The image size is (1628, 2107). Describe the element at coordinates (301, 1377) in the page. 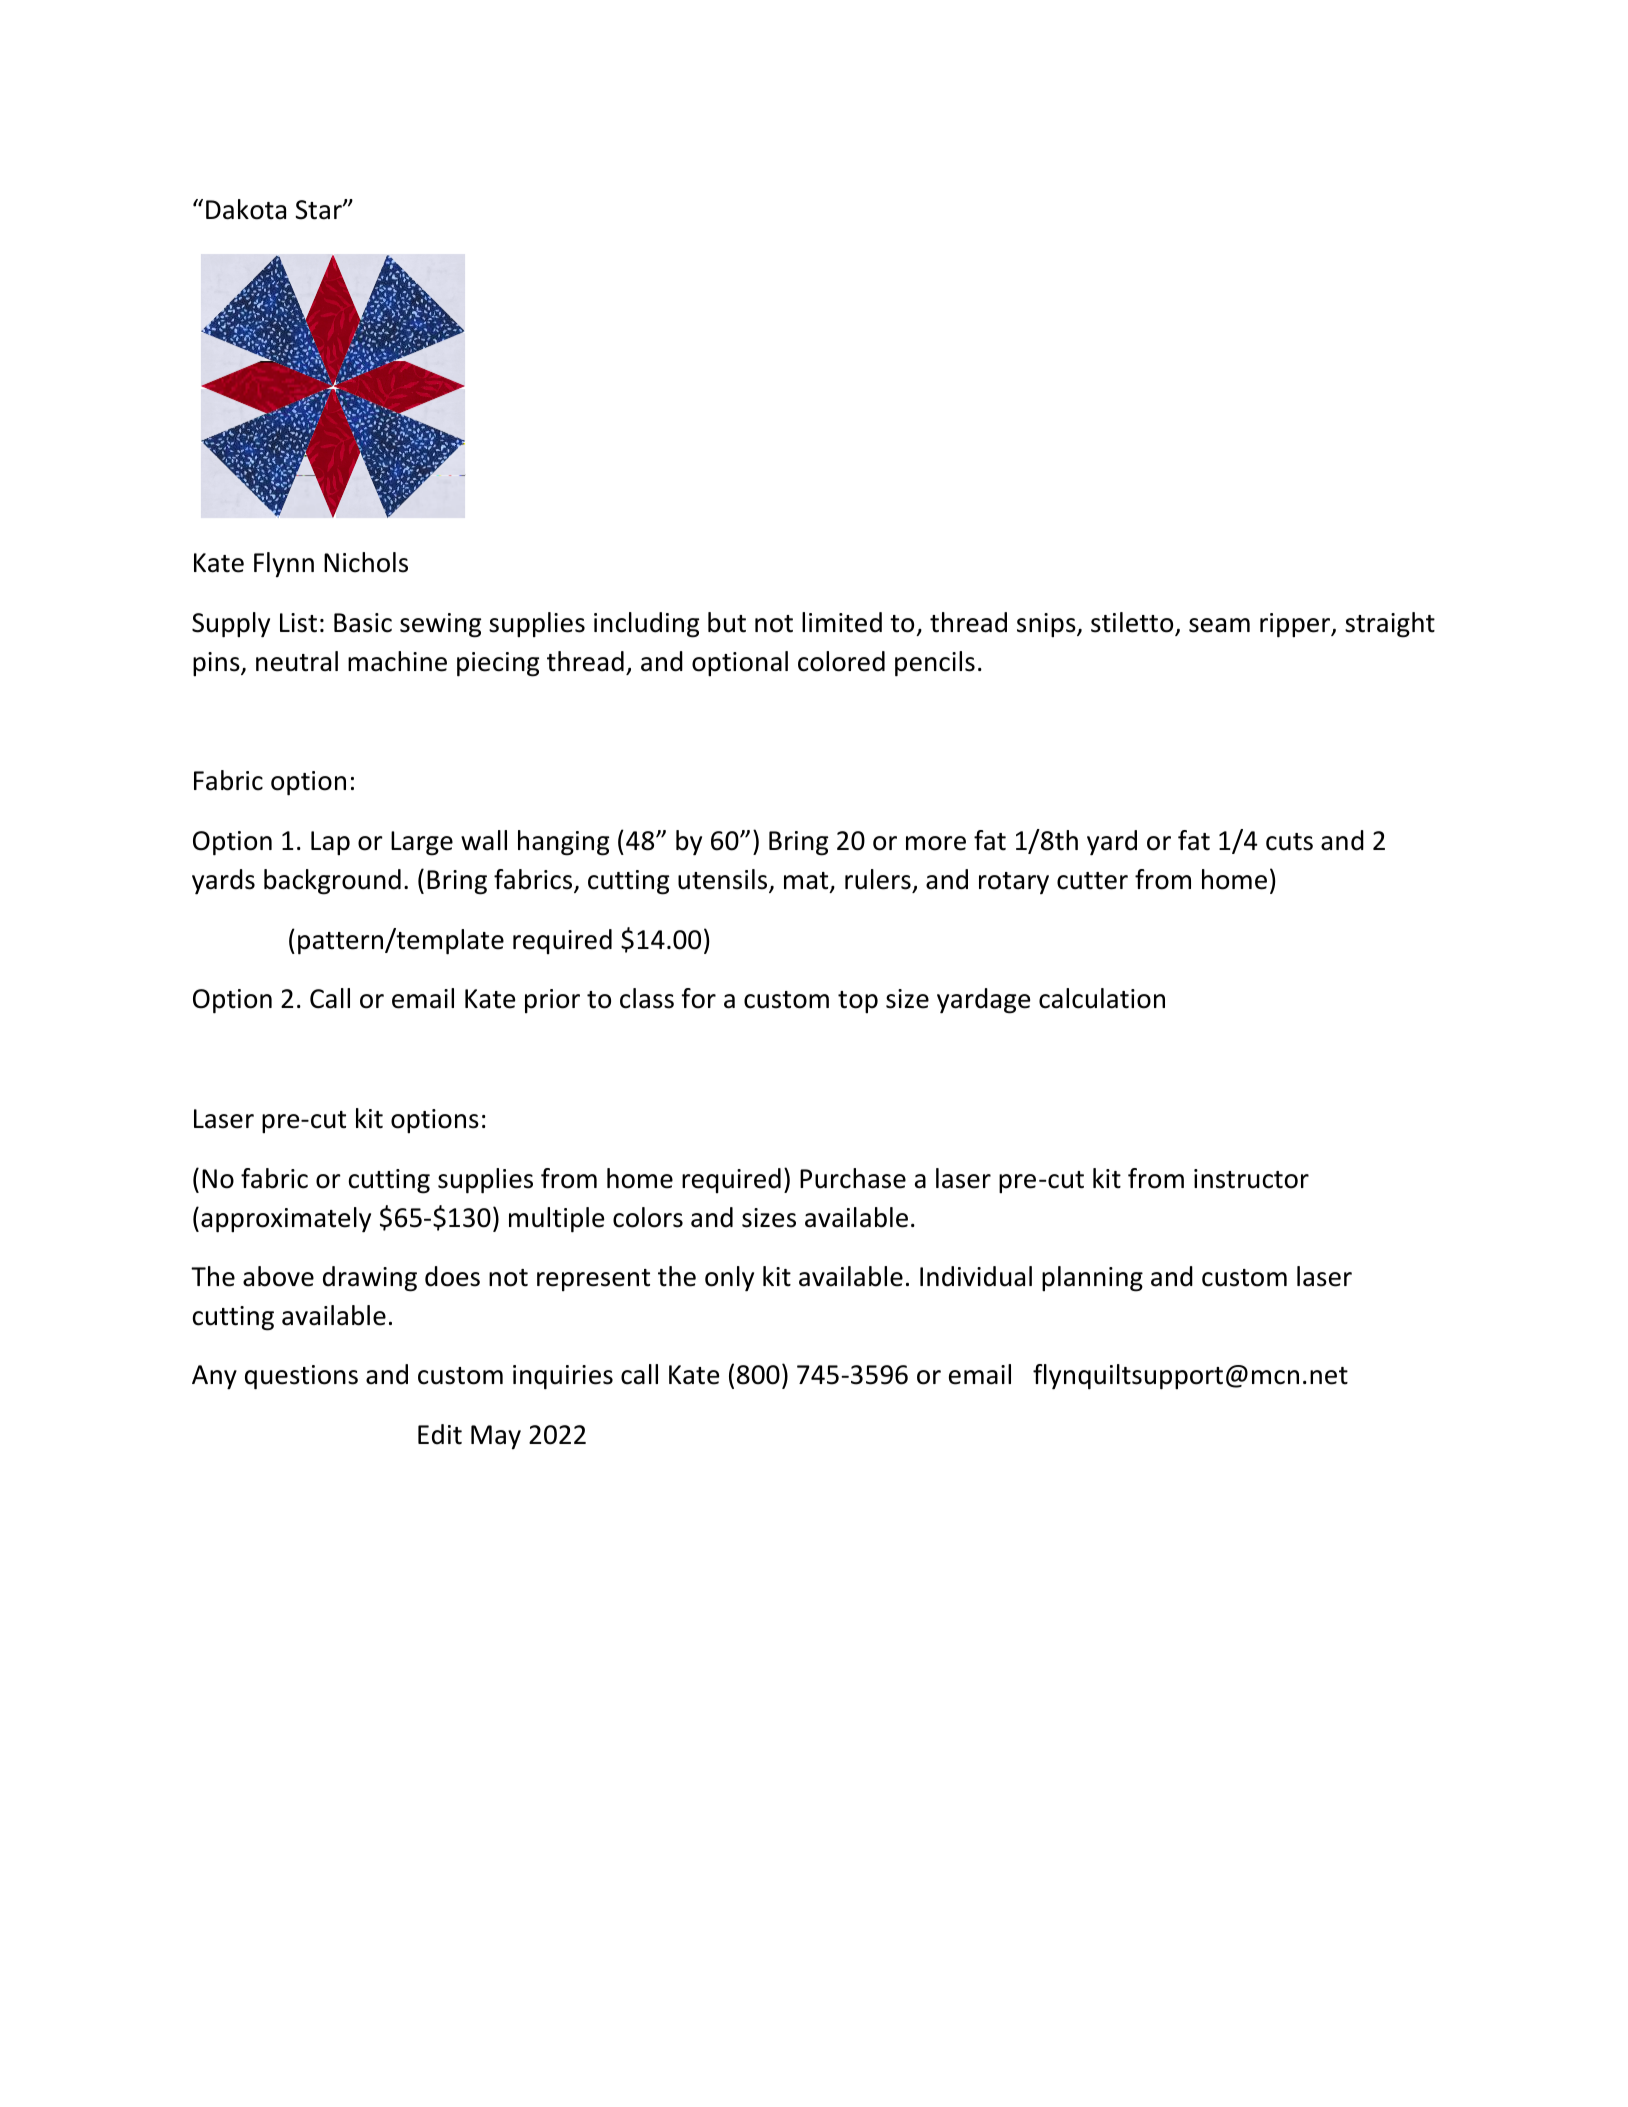

I see `questions` at that location.
